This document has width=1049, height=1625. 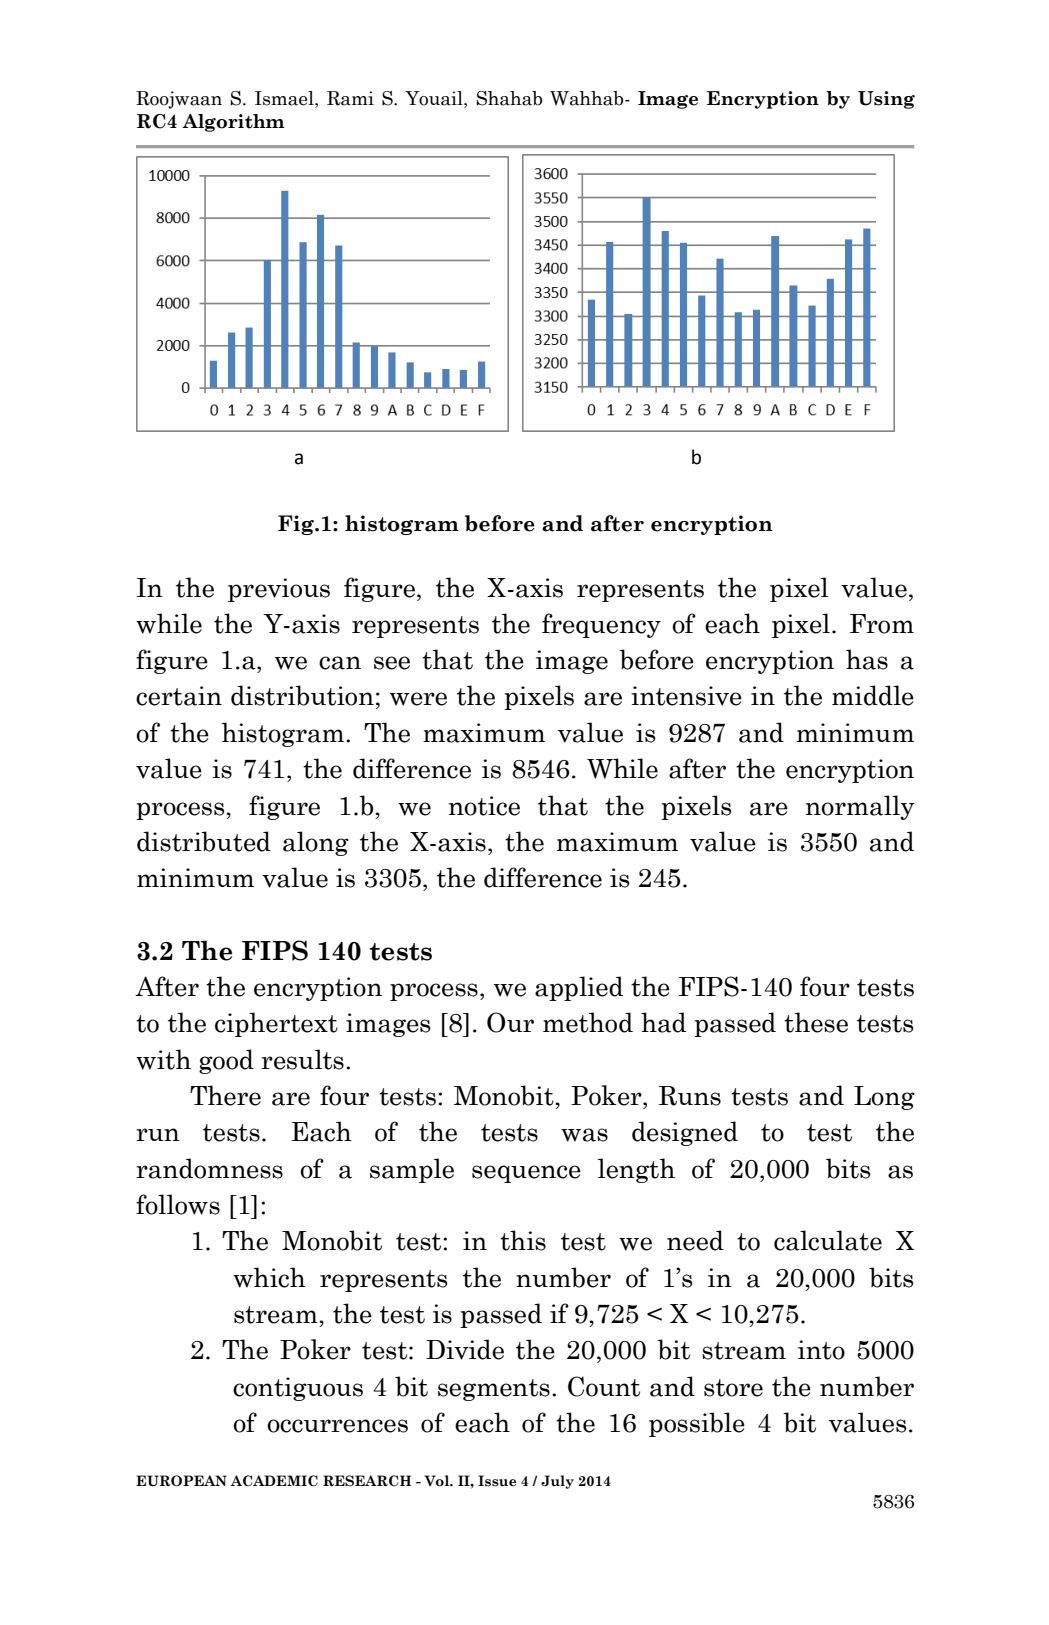 I want to click on ACADEMIC, so click(x=274, y=1481).
